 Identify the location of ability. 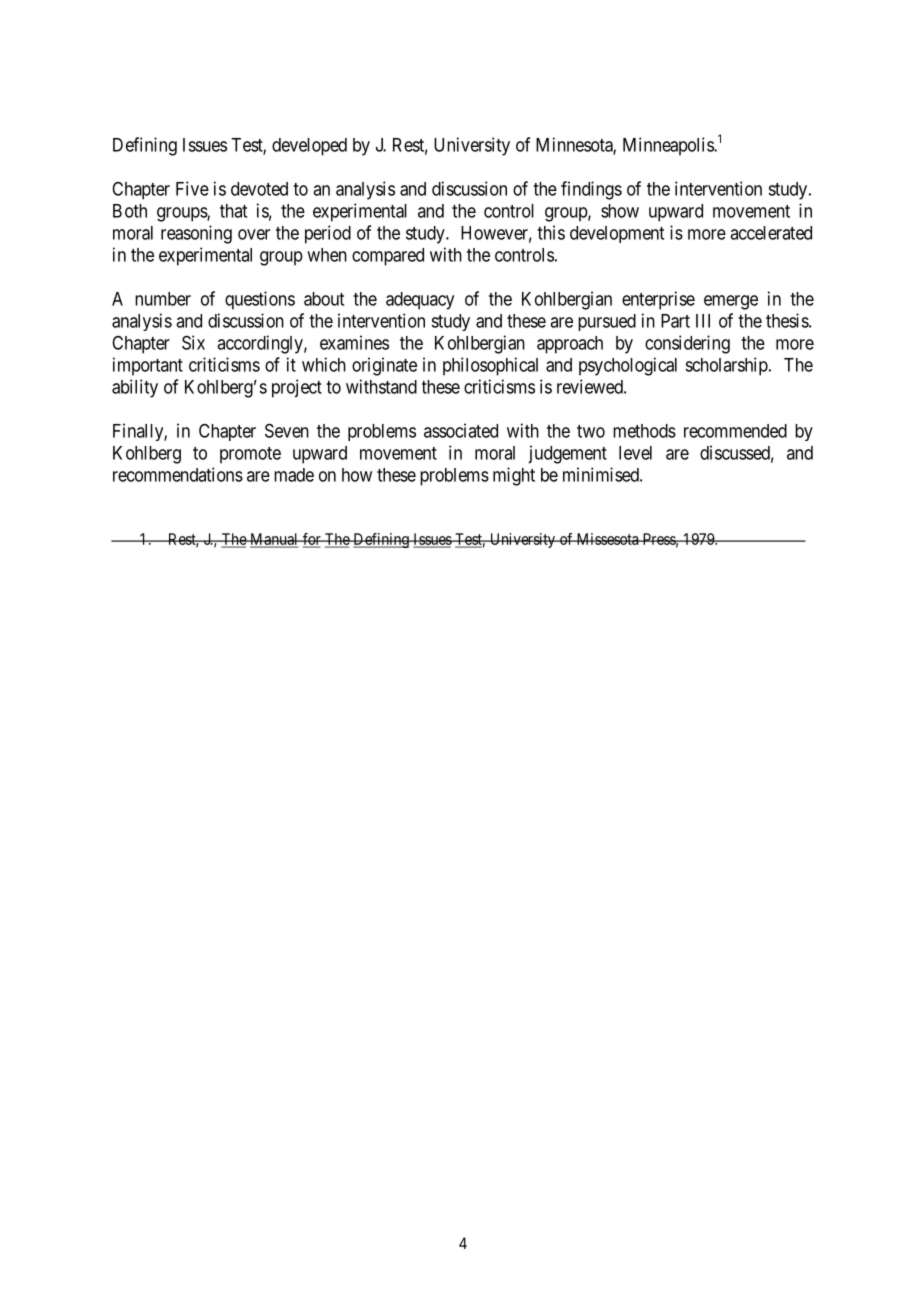
(135, 388).
